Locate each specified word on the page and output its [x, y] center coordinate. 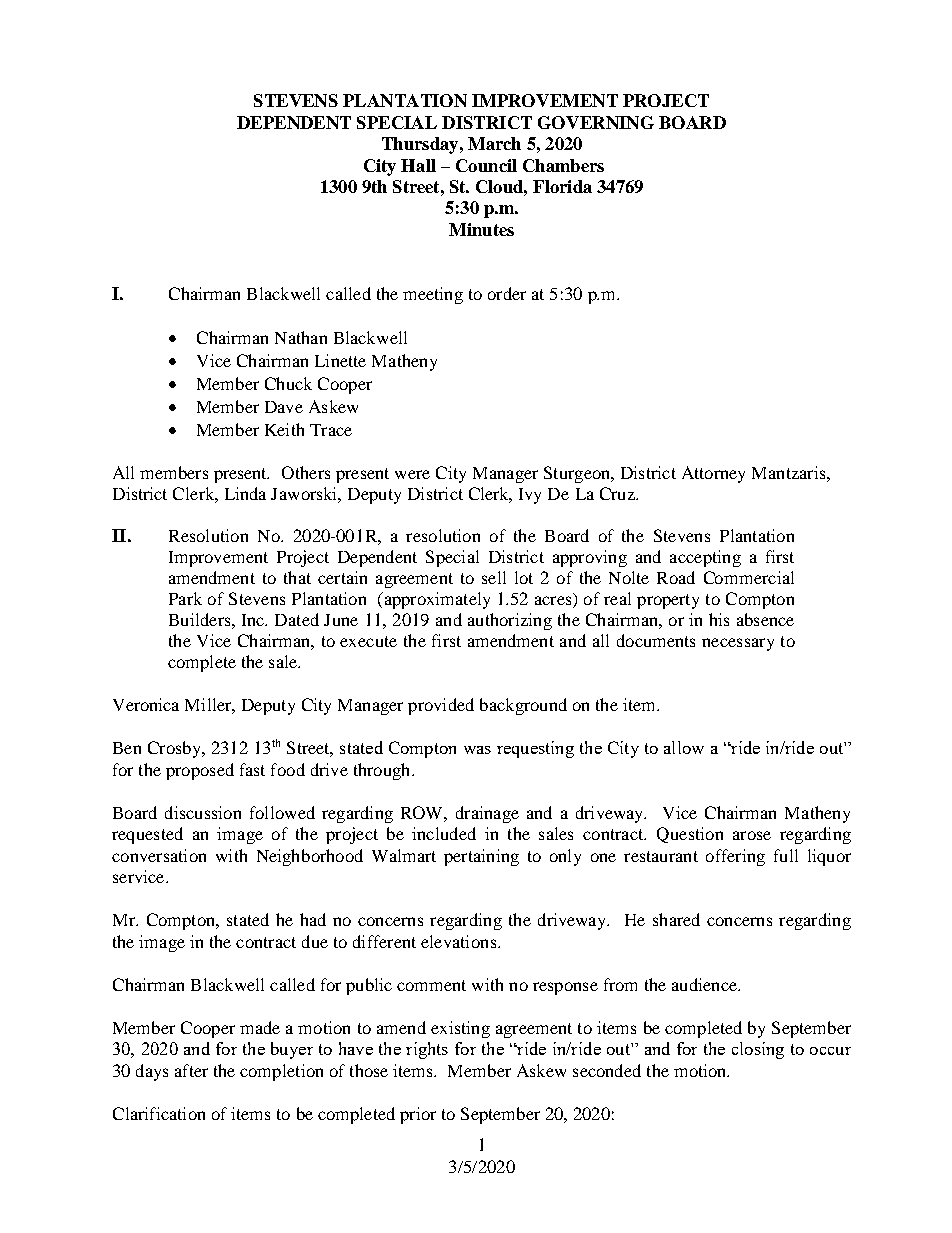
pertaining [481, 857]
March [494, 143]
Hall [418, 165]
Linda [245, 493]
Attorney [713, 474]
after [191, 1070]
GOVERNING [596, 122]
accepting [705, 558]
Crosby [175, 749]
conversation [159, 855]
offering [735, 857]
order [507, 293]
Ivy [530, 496]
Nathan [301, 337]
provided [441, 706]
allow [684, 747]
